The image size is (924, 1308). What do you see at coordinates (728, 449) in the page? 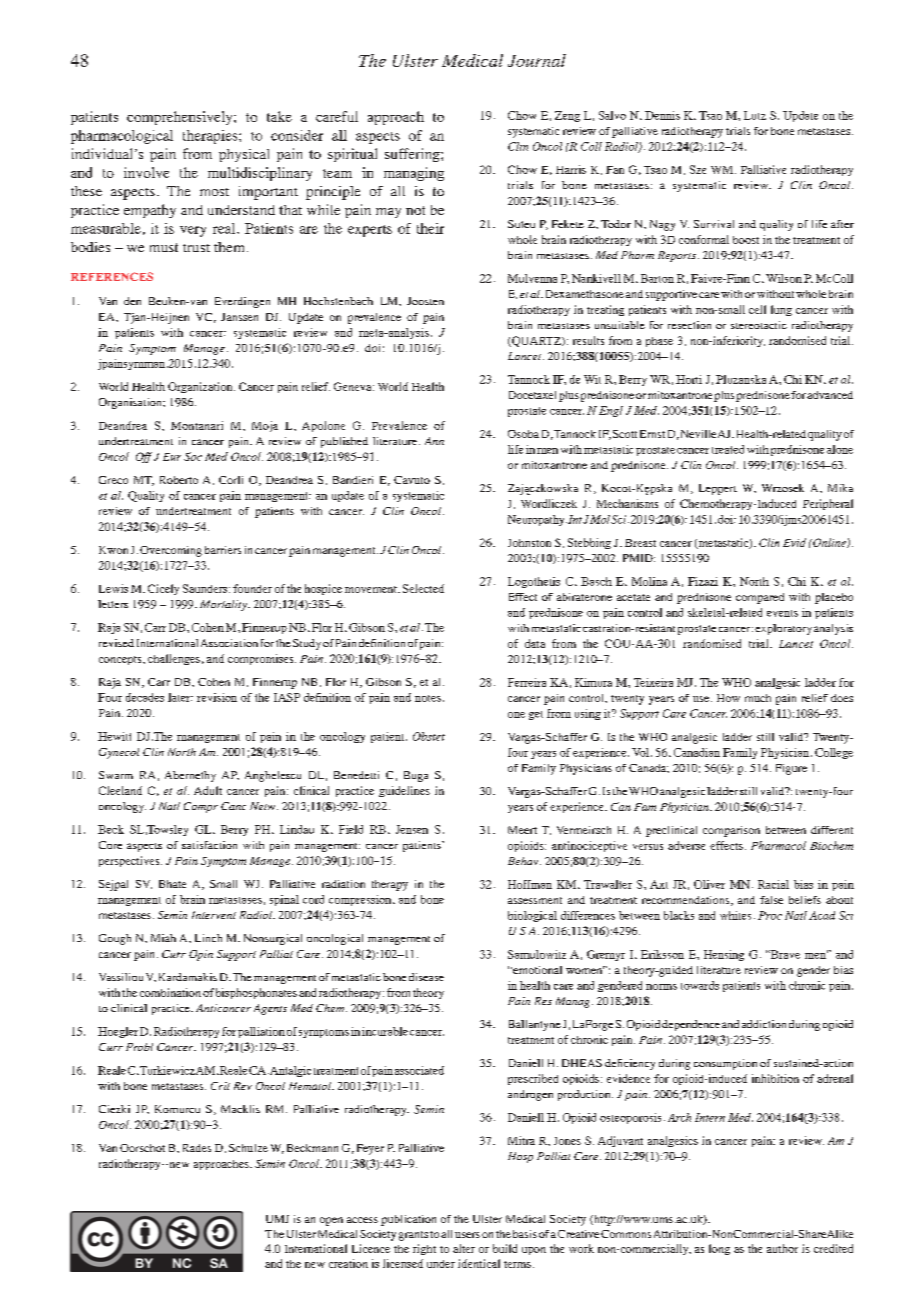
I see `treated` at bounding box center [728, 449].
